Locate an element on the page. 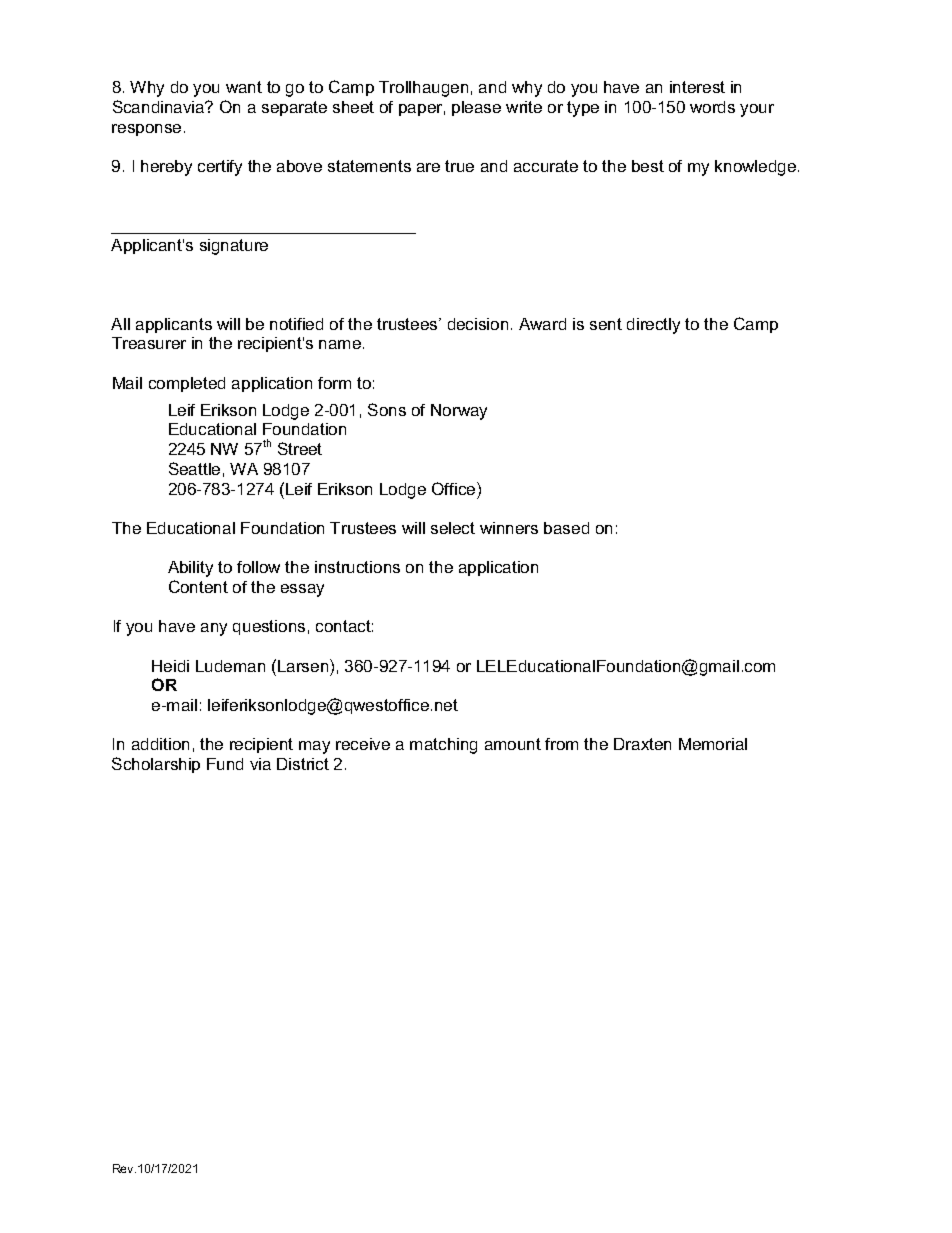 This document has height=1233, width=952. Ability is located at coordinates (190, 569).
